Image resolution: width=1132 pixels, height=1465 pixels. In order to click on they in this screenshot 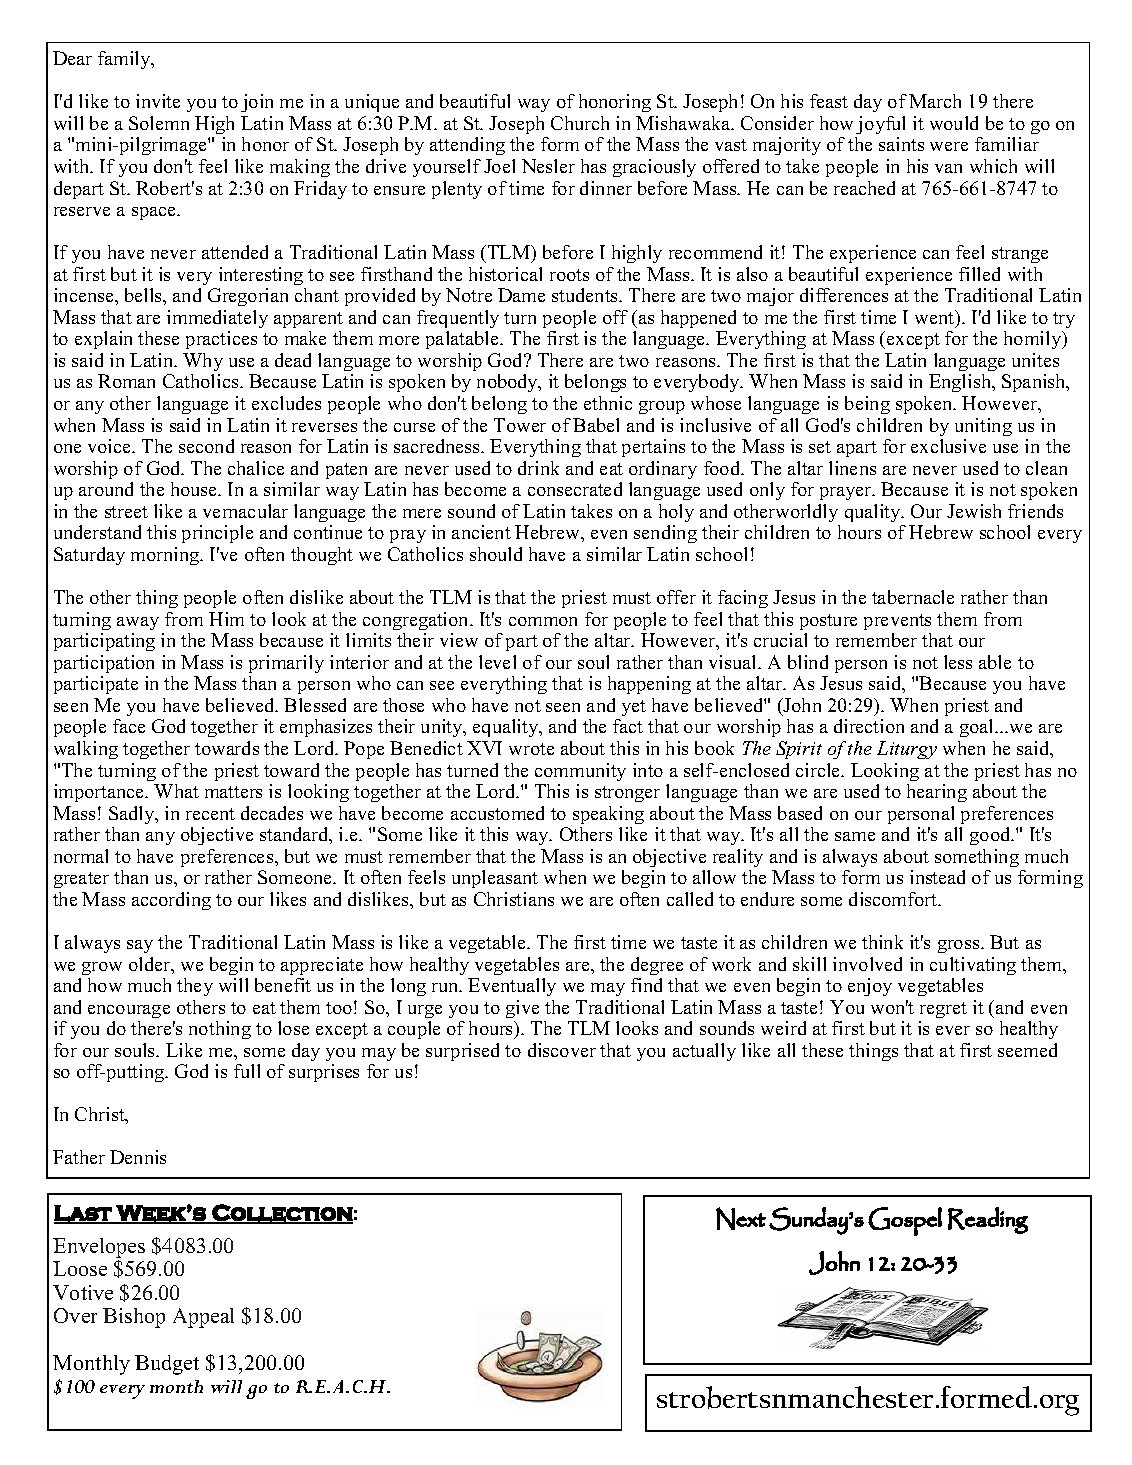, I will do `click(195, 987)`.
